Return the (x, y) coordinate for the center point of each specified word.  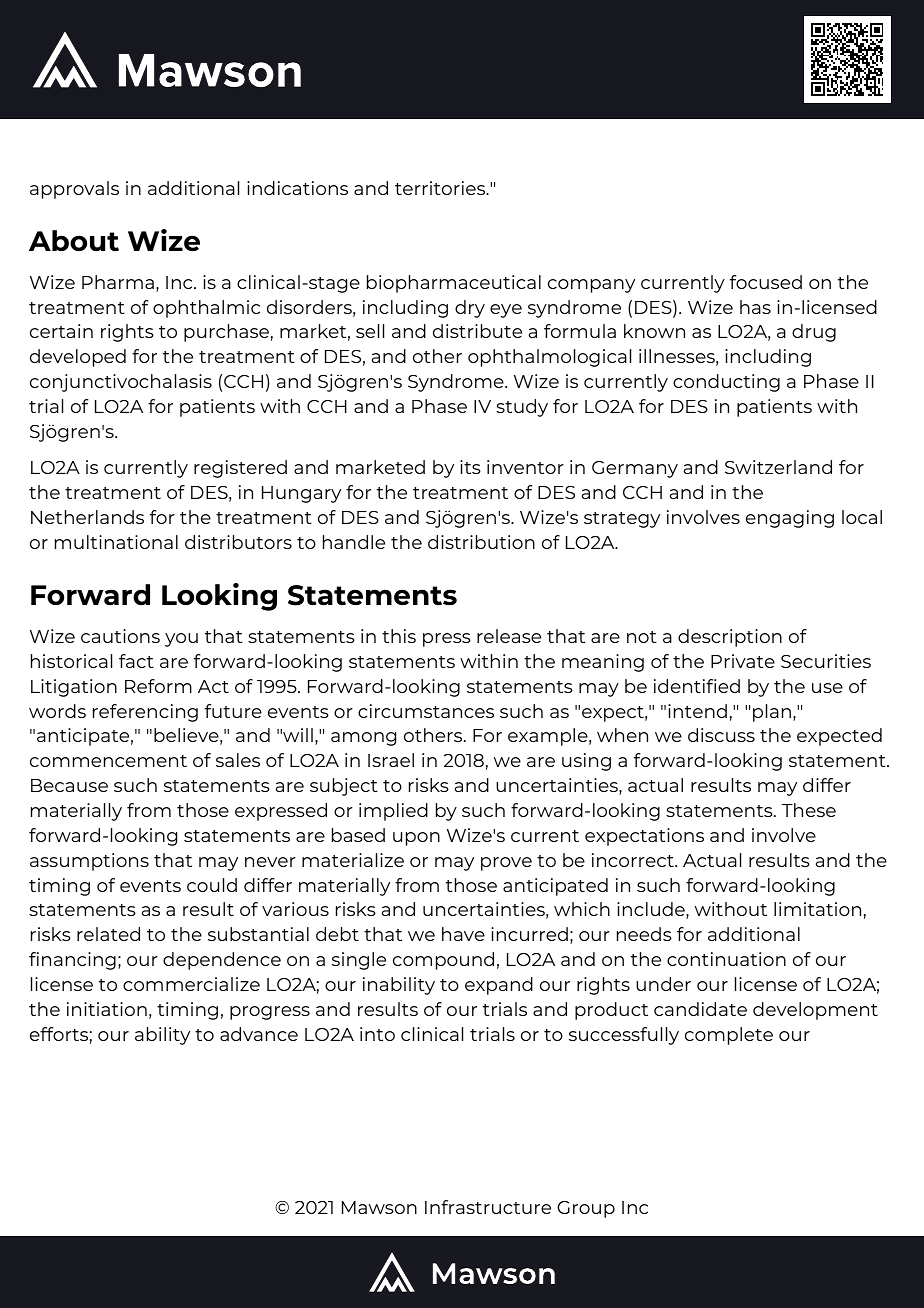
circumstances (426, 711)
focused (766, 282)
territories (441, 188)
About (74, 241)
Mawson (379, 1207)
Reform (158, 686)
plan (772, 713)
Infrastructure (488, 1207)
